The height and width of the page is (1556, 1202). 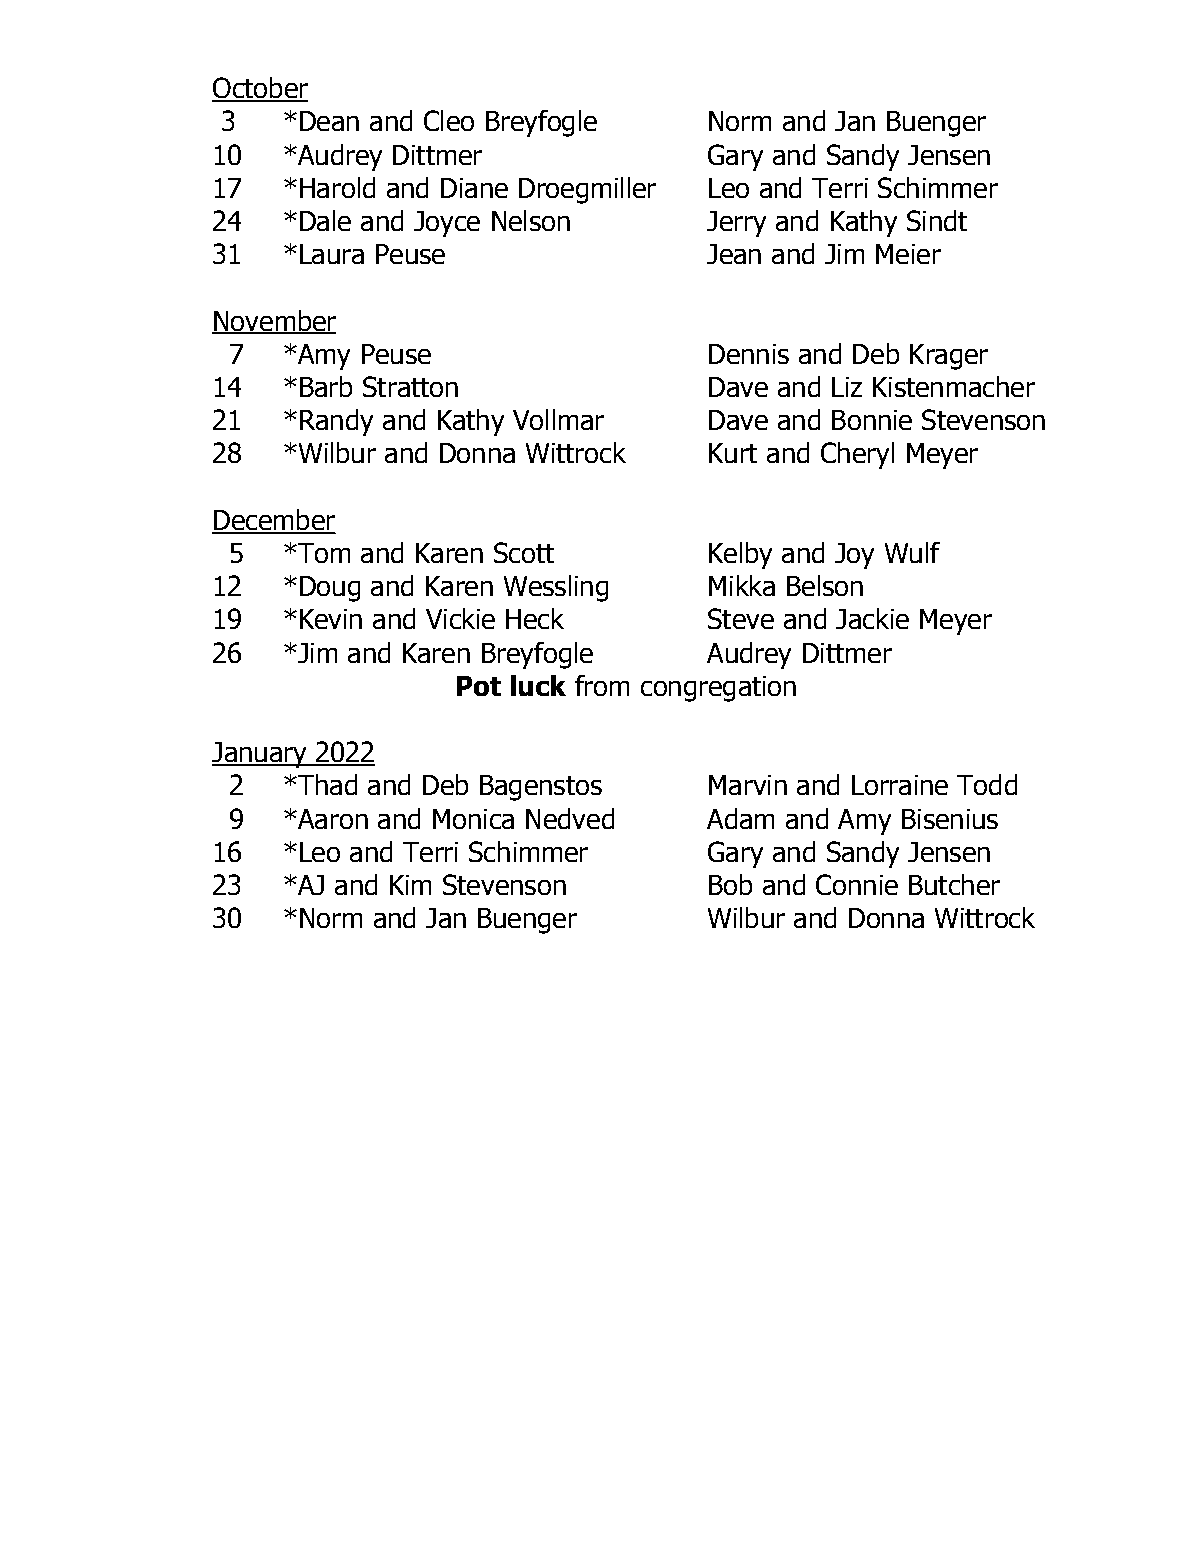 What do you see at coordinates (908, 254) in the page?
I see `Meier` at bounding box center [908, 254].
